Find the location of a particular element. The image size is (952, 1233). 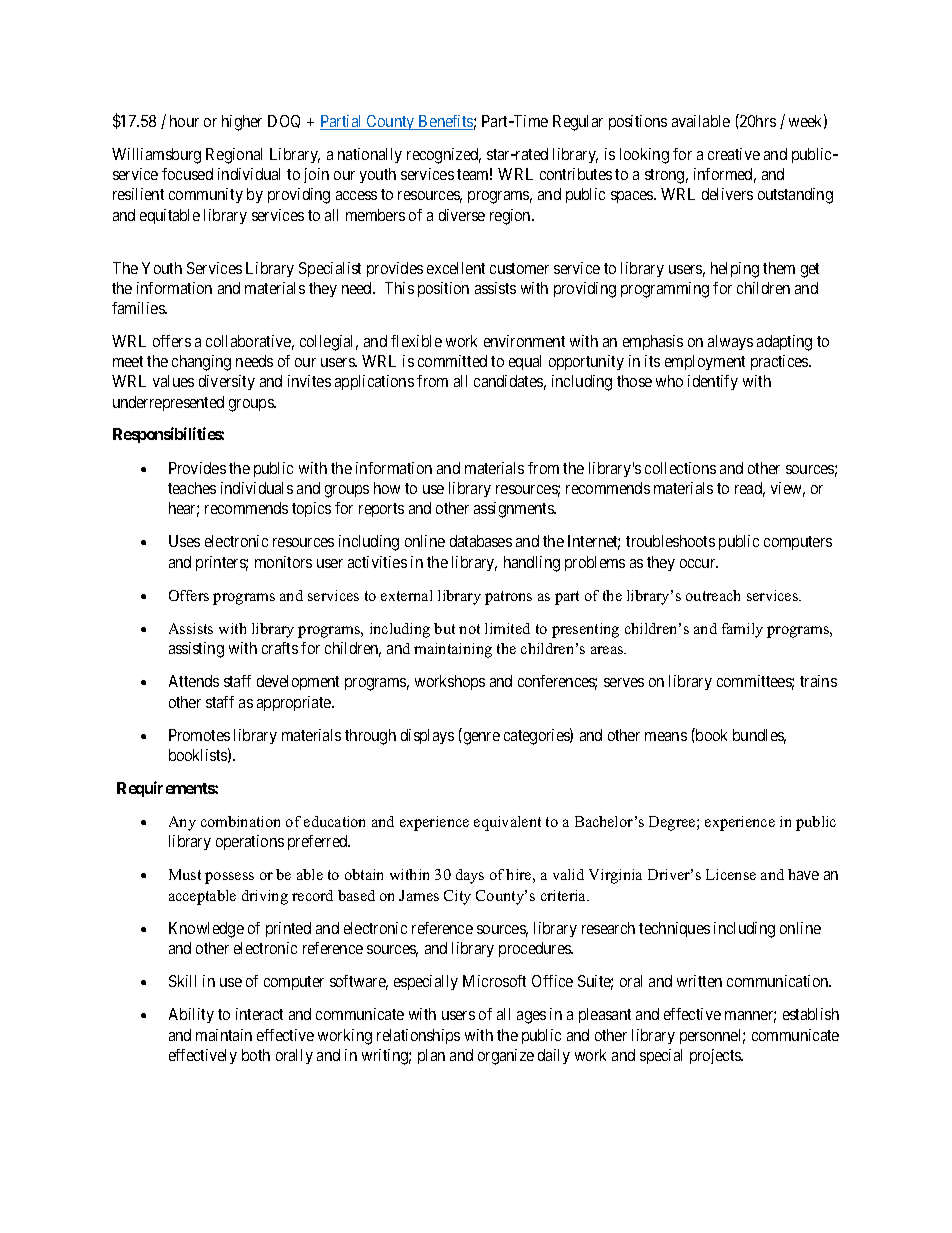

creative is located at coordinates (734, 154).
